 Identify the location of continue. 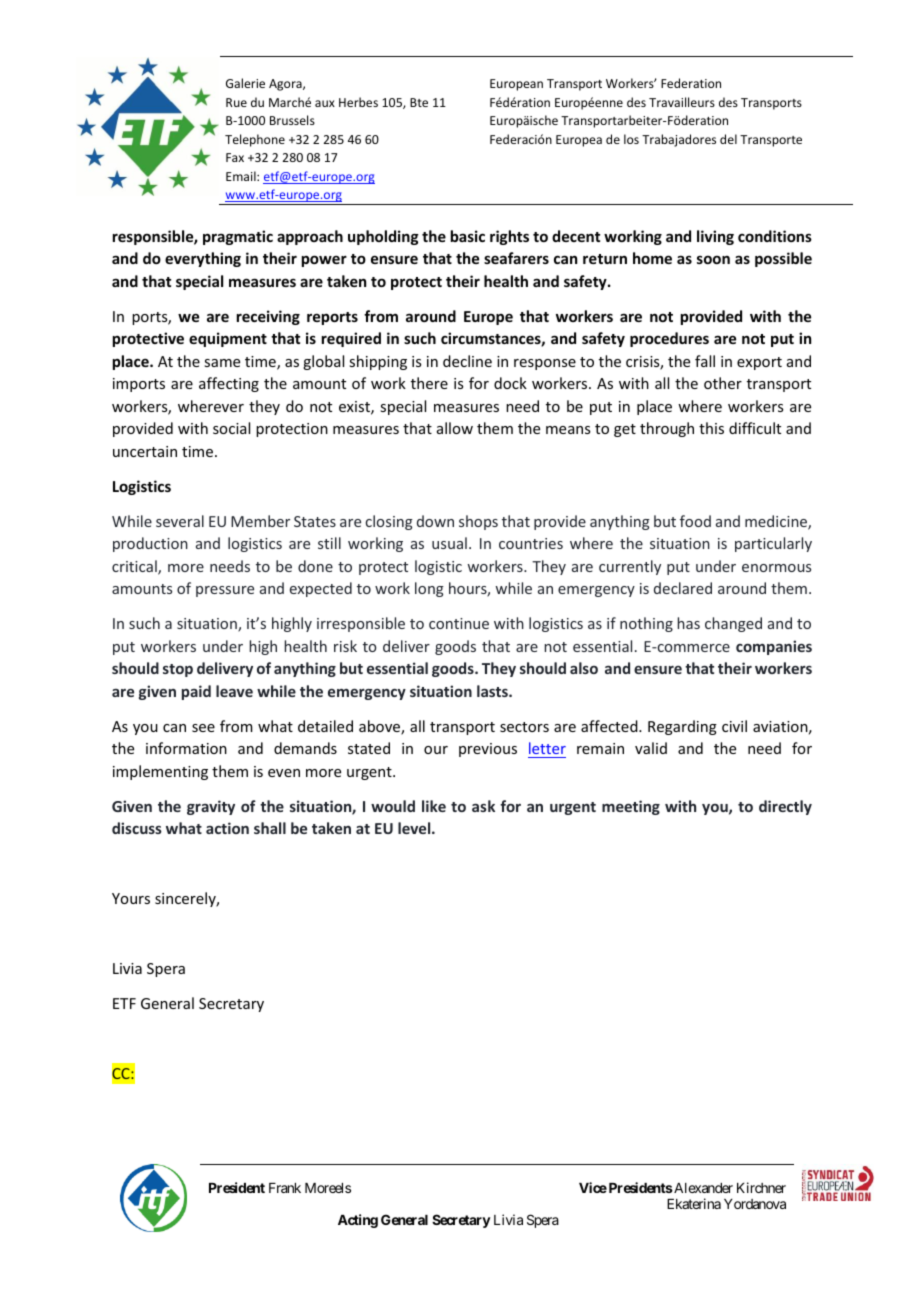
(459, 623).
